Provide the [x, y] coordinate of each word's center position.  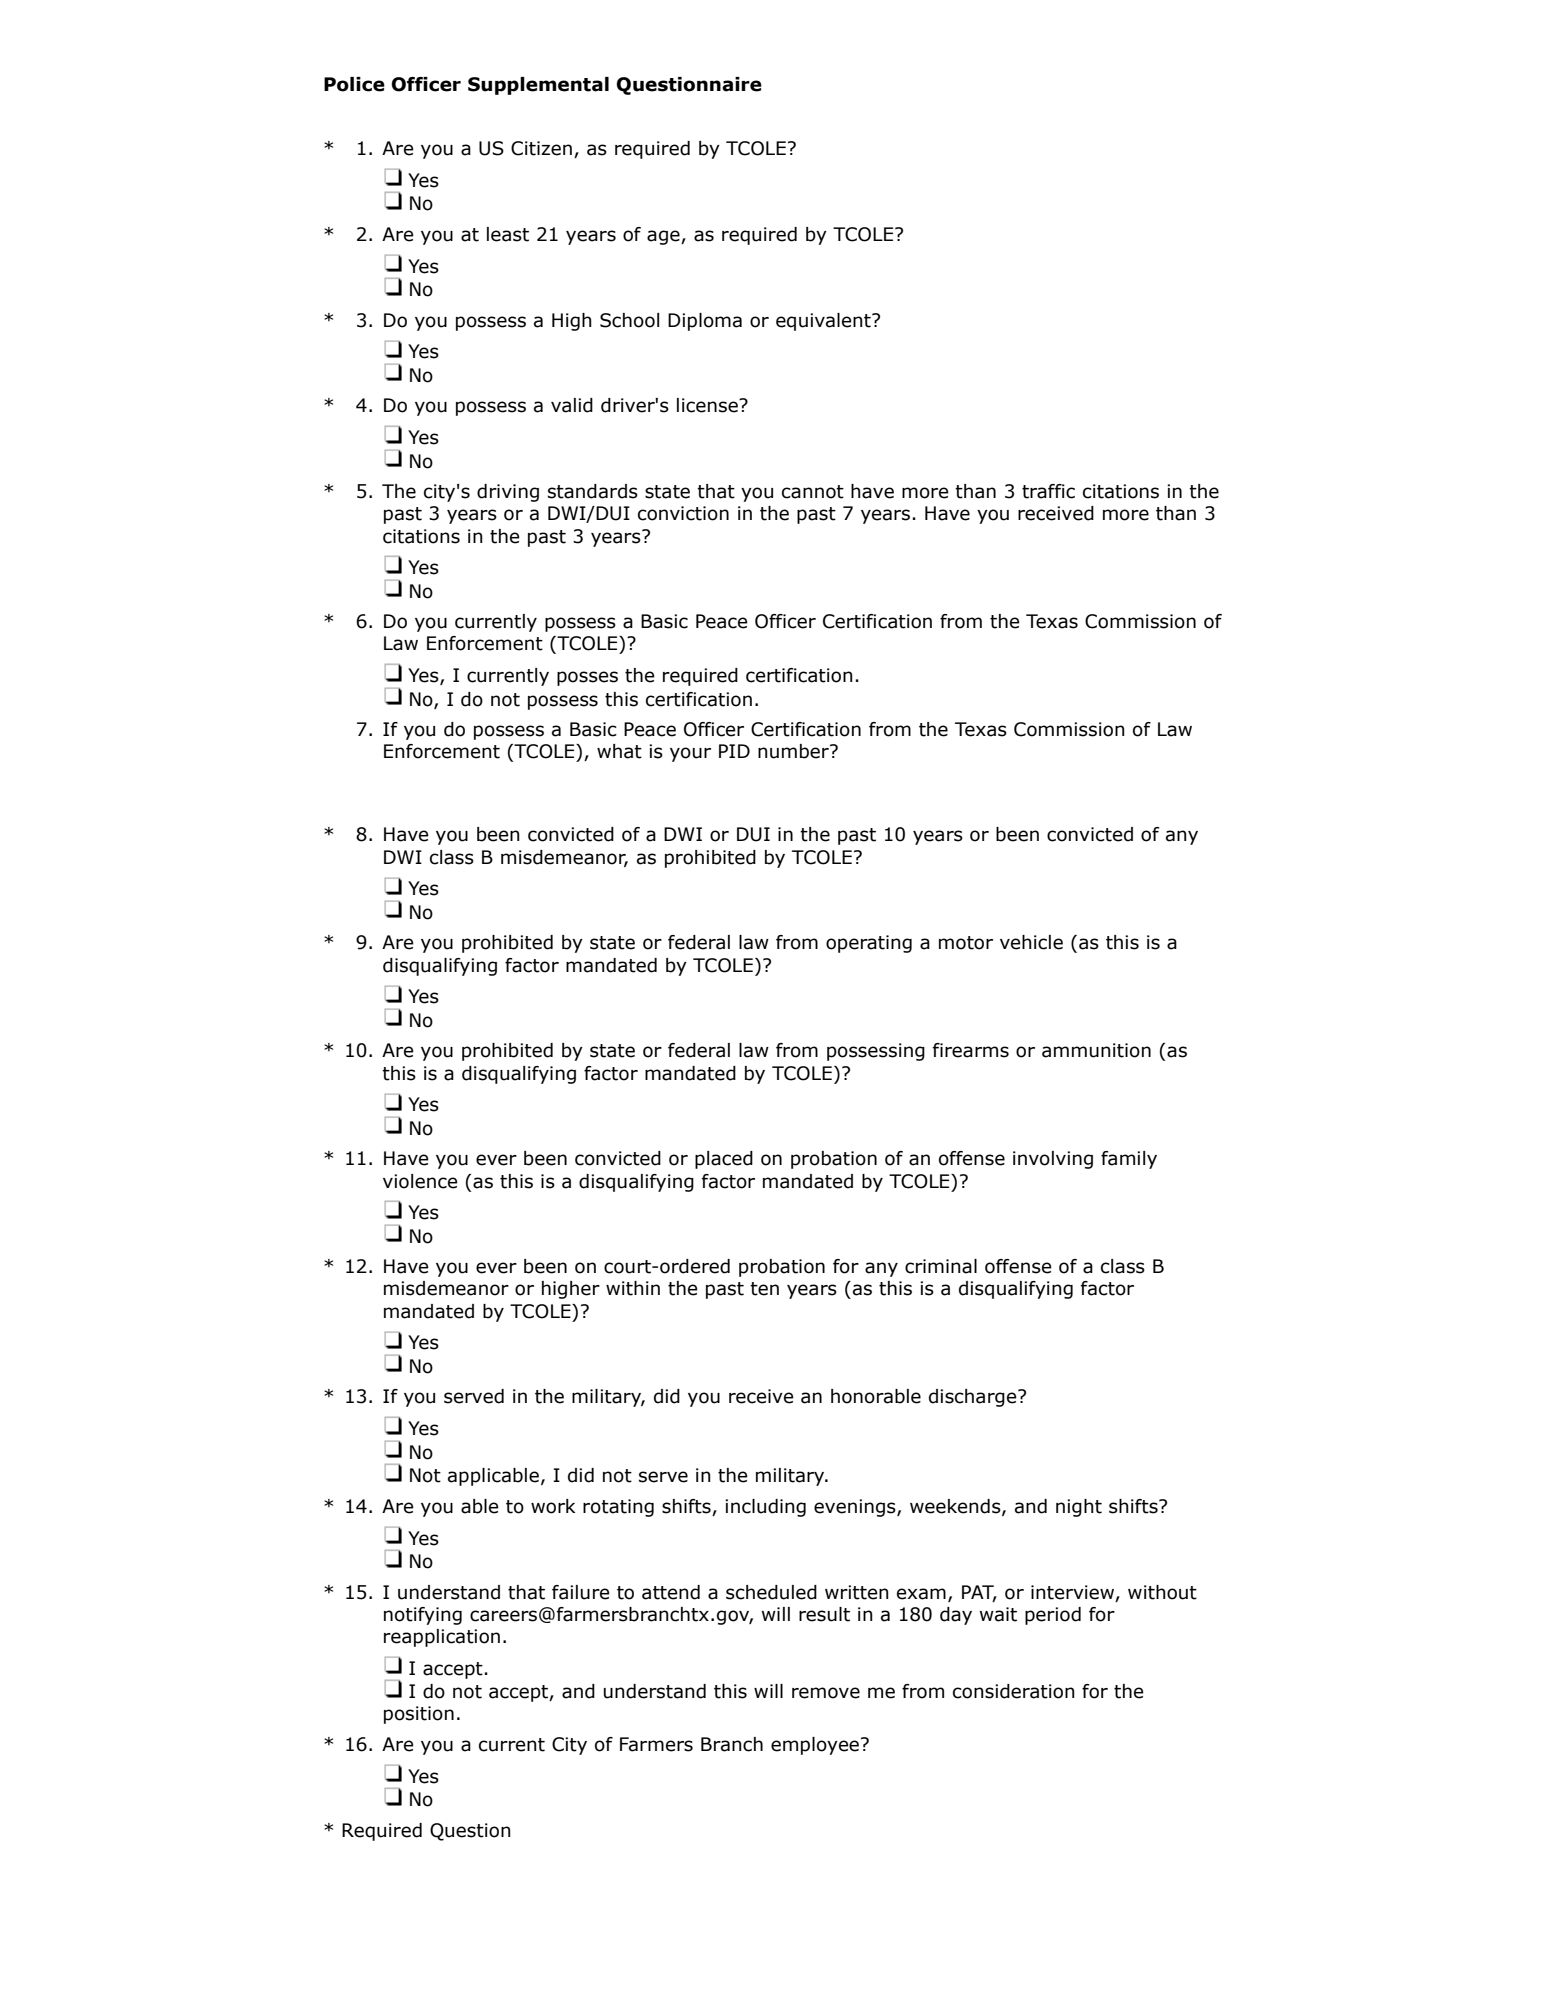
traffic [1048, 491]
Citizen [541, 148]
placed [724, 1160]
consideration [1014, 1691]
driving [508, 493]
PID [734, 751]
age [664, 237]
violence [420, 1181]
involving [1053, 1160]
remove [826, 1693]
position [419, 1715]
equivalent [824, 322]
